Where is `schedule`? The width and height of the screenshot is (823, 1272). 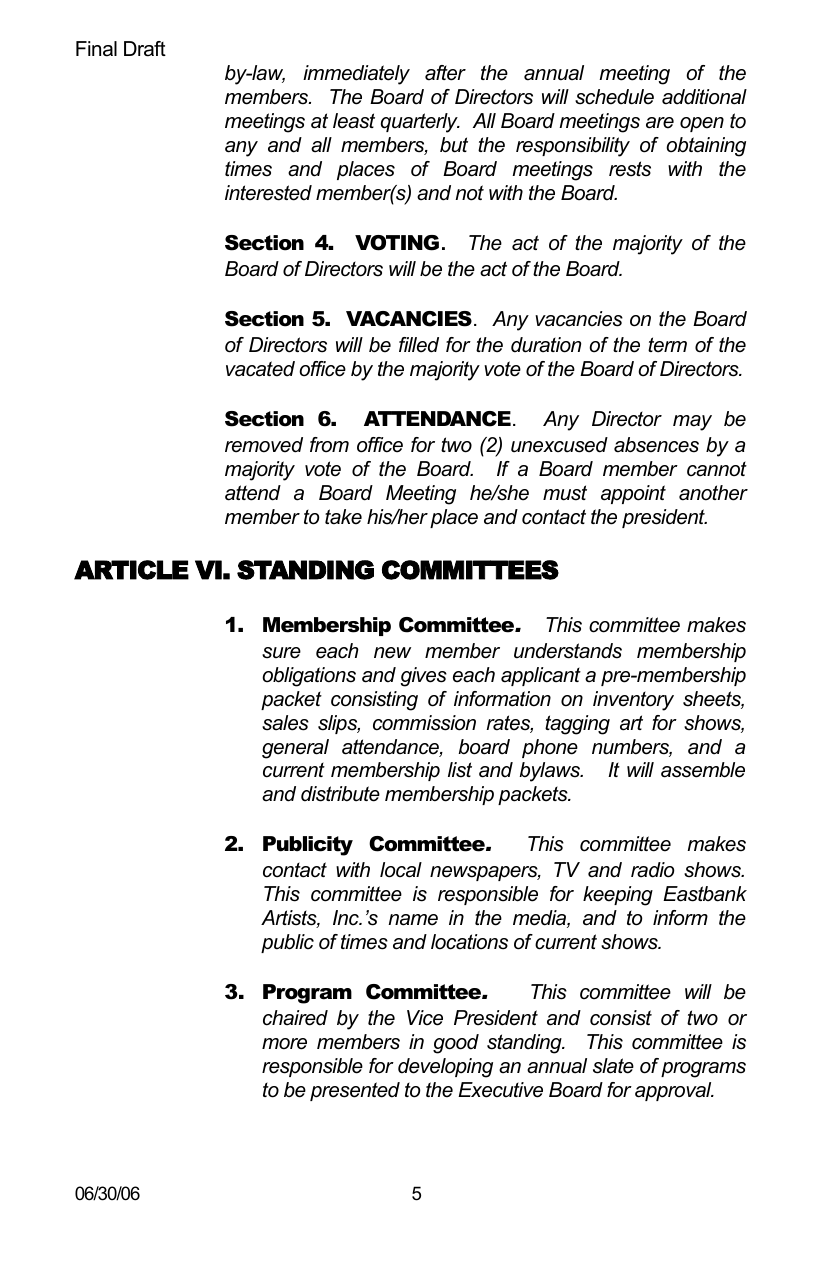 schedule is located at coordinates (614, 97).
